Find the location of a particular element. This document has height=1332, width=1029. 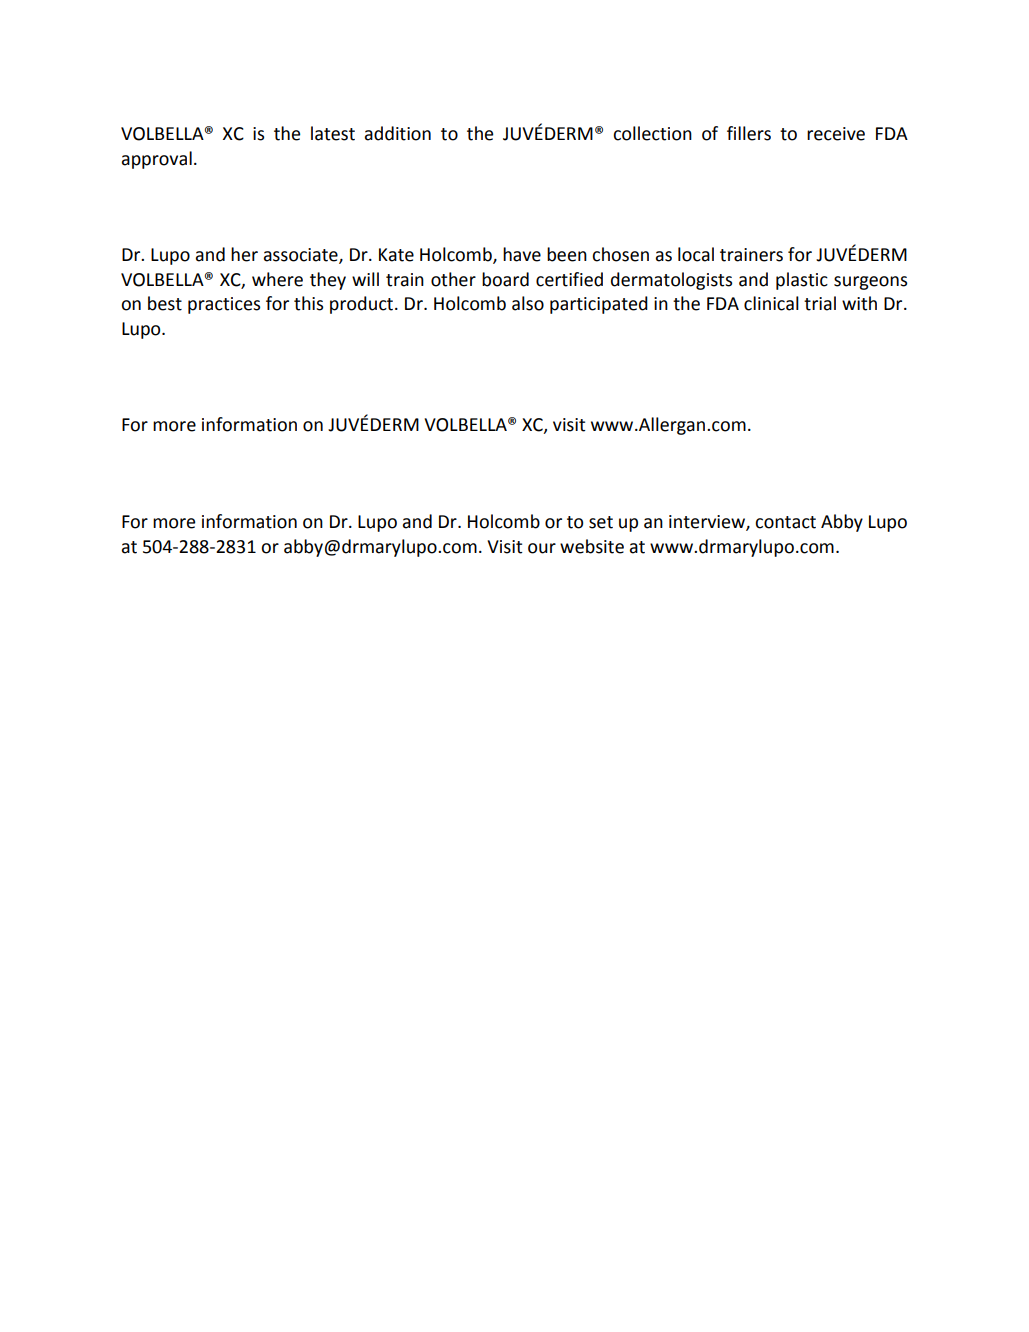

addition is located at coordinates (398, 133).
